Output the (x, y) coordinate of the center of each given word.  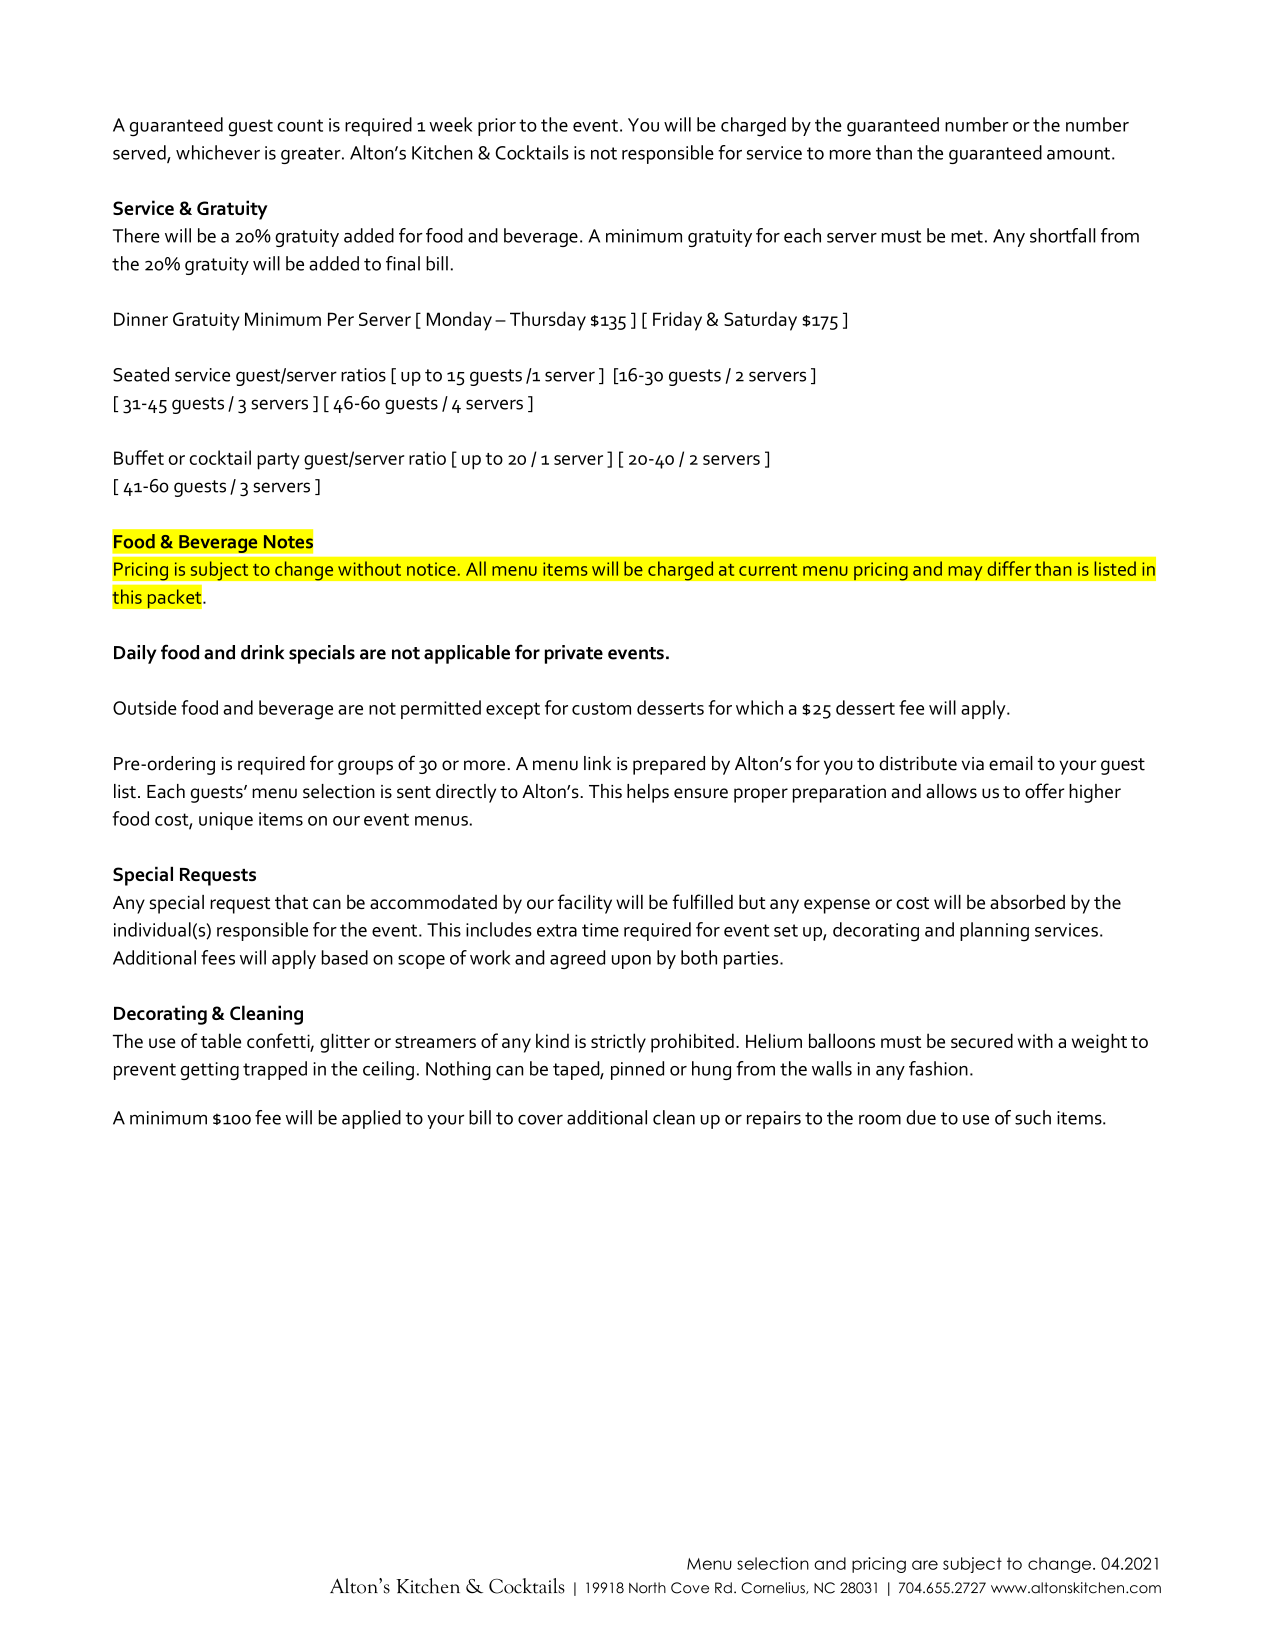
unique (226, 821)
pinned (637, 1070)
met (967, 236)
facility (585, 904)
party (278, 461)
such (1033, 1117)
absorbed (1027, 901)
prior (497, 127)
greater (312, 155)
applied (371, 1119)
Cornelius (774, 1588)
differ (1009, 568)
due (921, 1117)
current (768, 570)
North (647, 1588)
